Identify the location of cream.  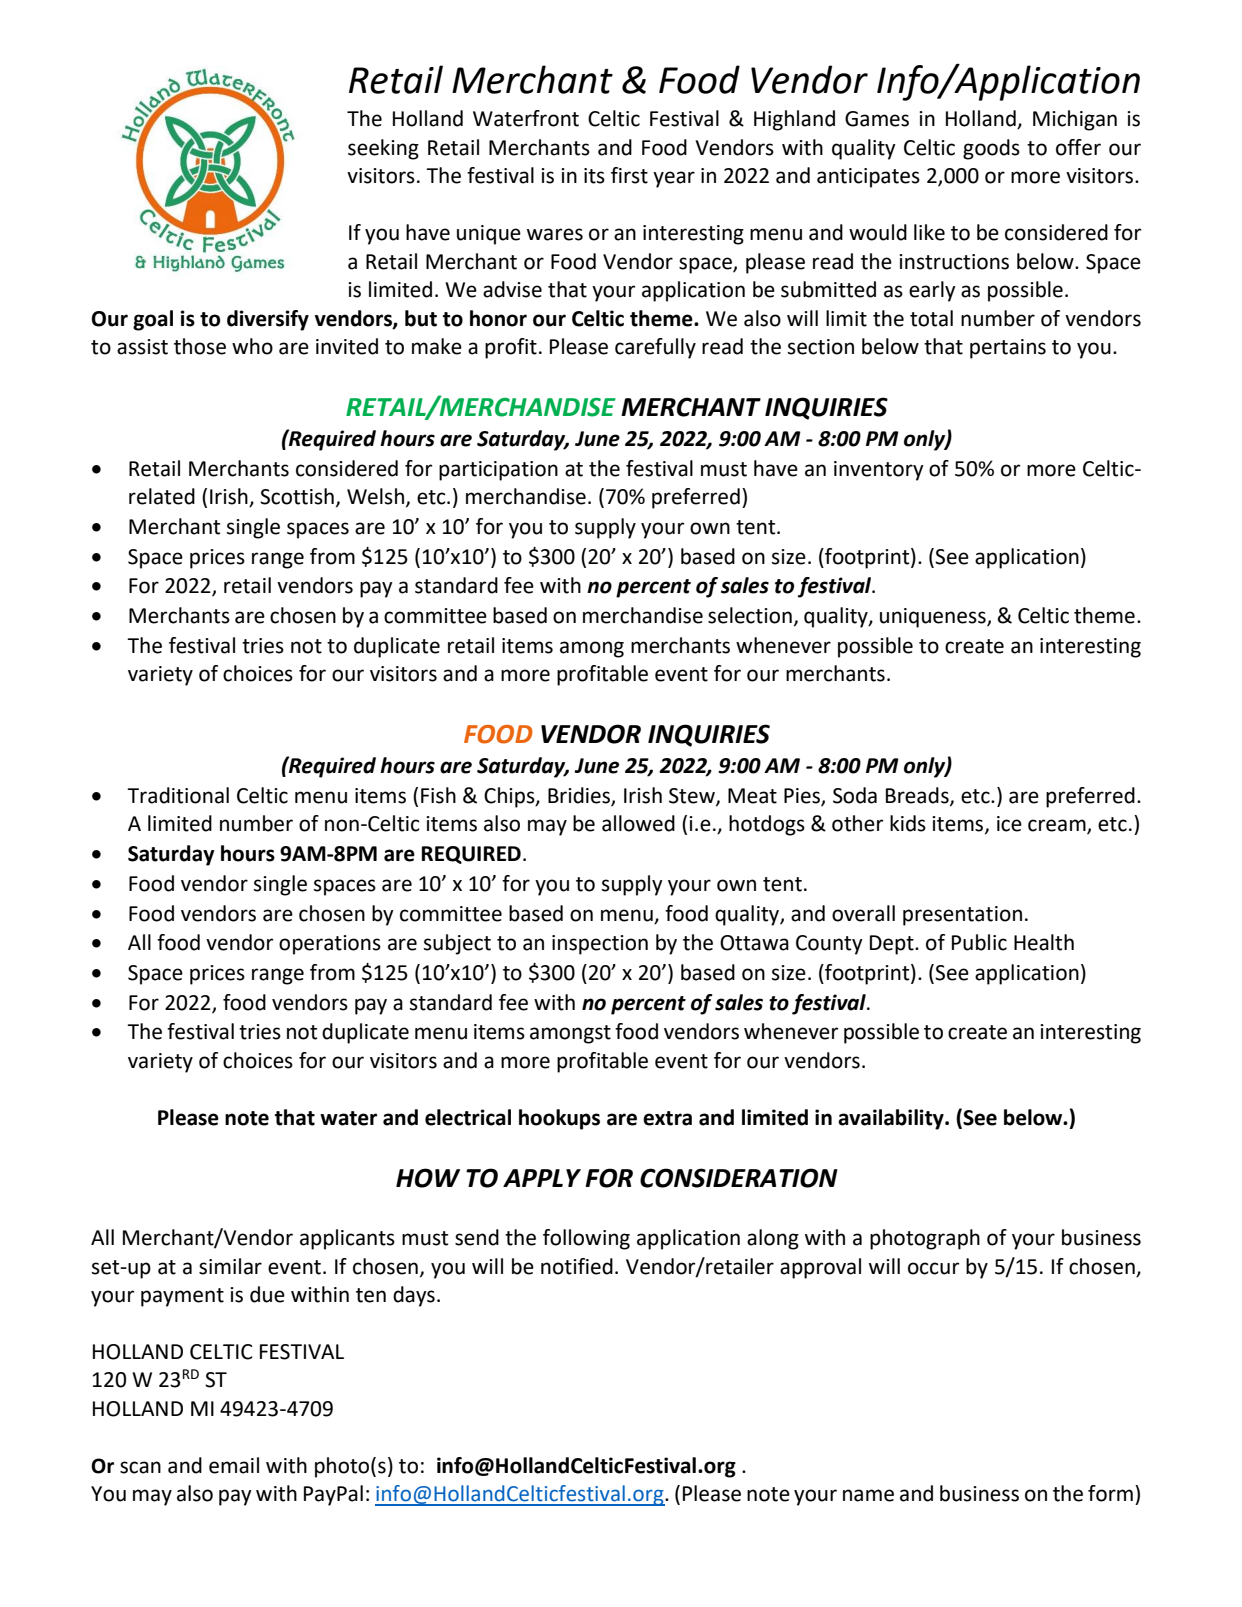
(1058, 826).
